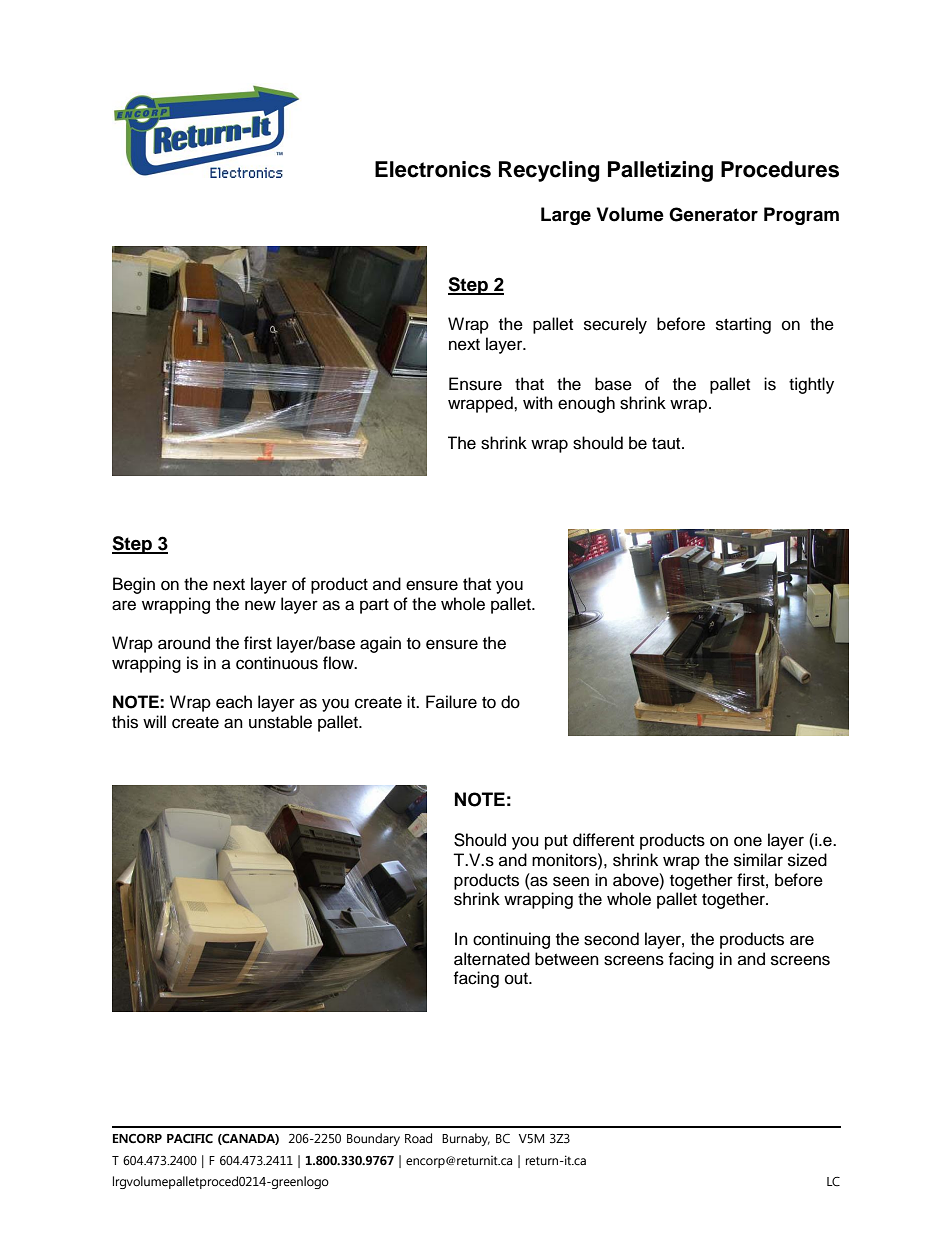 The height and width of the screenshot is (1233, 952). I want to click on PACIFIC, so click(190, 1139).
